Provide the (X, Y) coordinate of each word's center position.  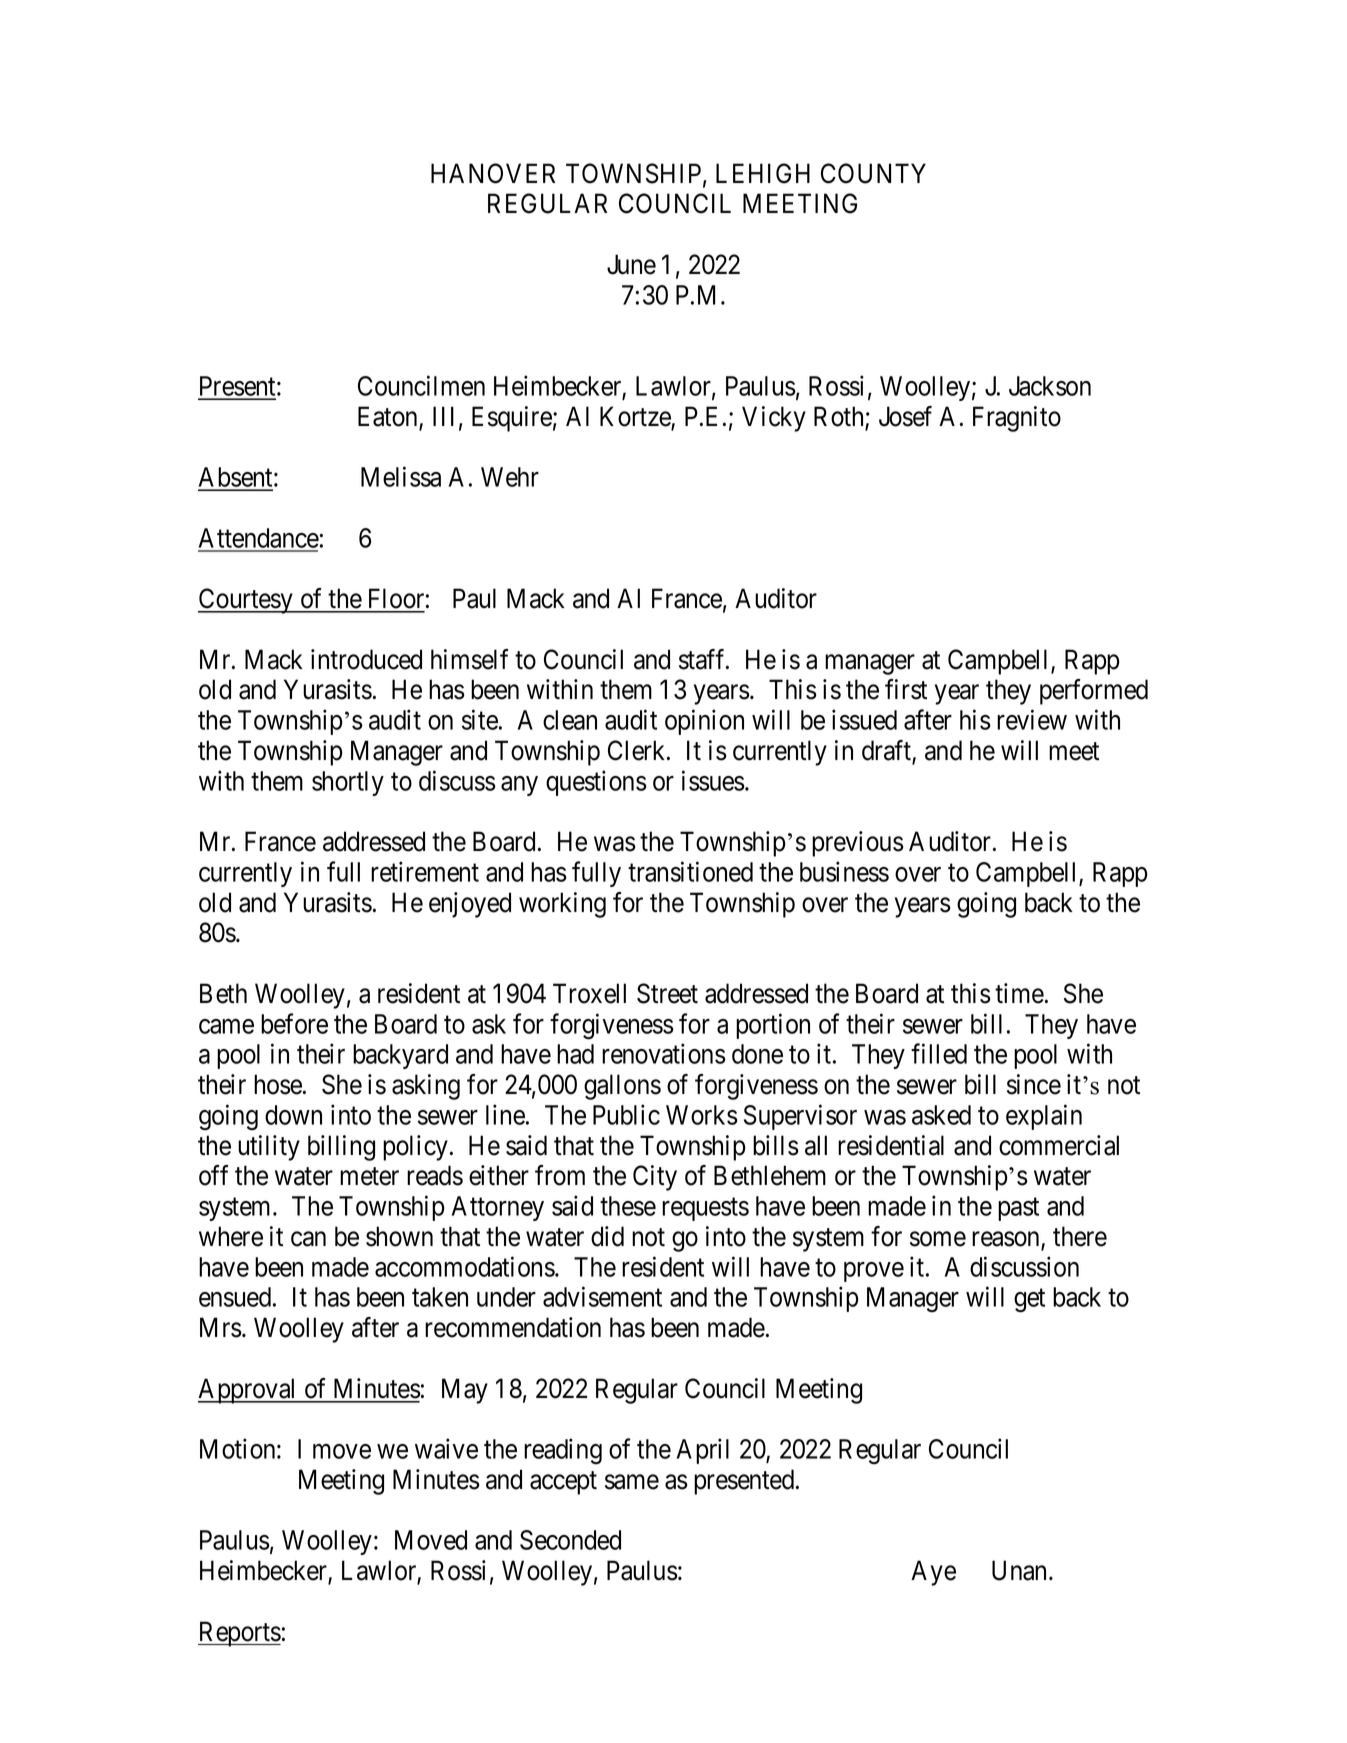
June (631, 264)
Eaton (389, 417)
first (906, 689)
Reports (239, 1634)
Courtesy (246, 601)
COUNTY (873, 173)
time (1019, 993)
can (308, 1239)
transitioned (690, 871)
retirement (425, 871)
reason (1007, 1240)
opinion (704, 722)
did (607, 1236)
